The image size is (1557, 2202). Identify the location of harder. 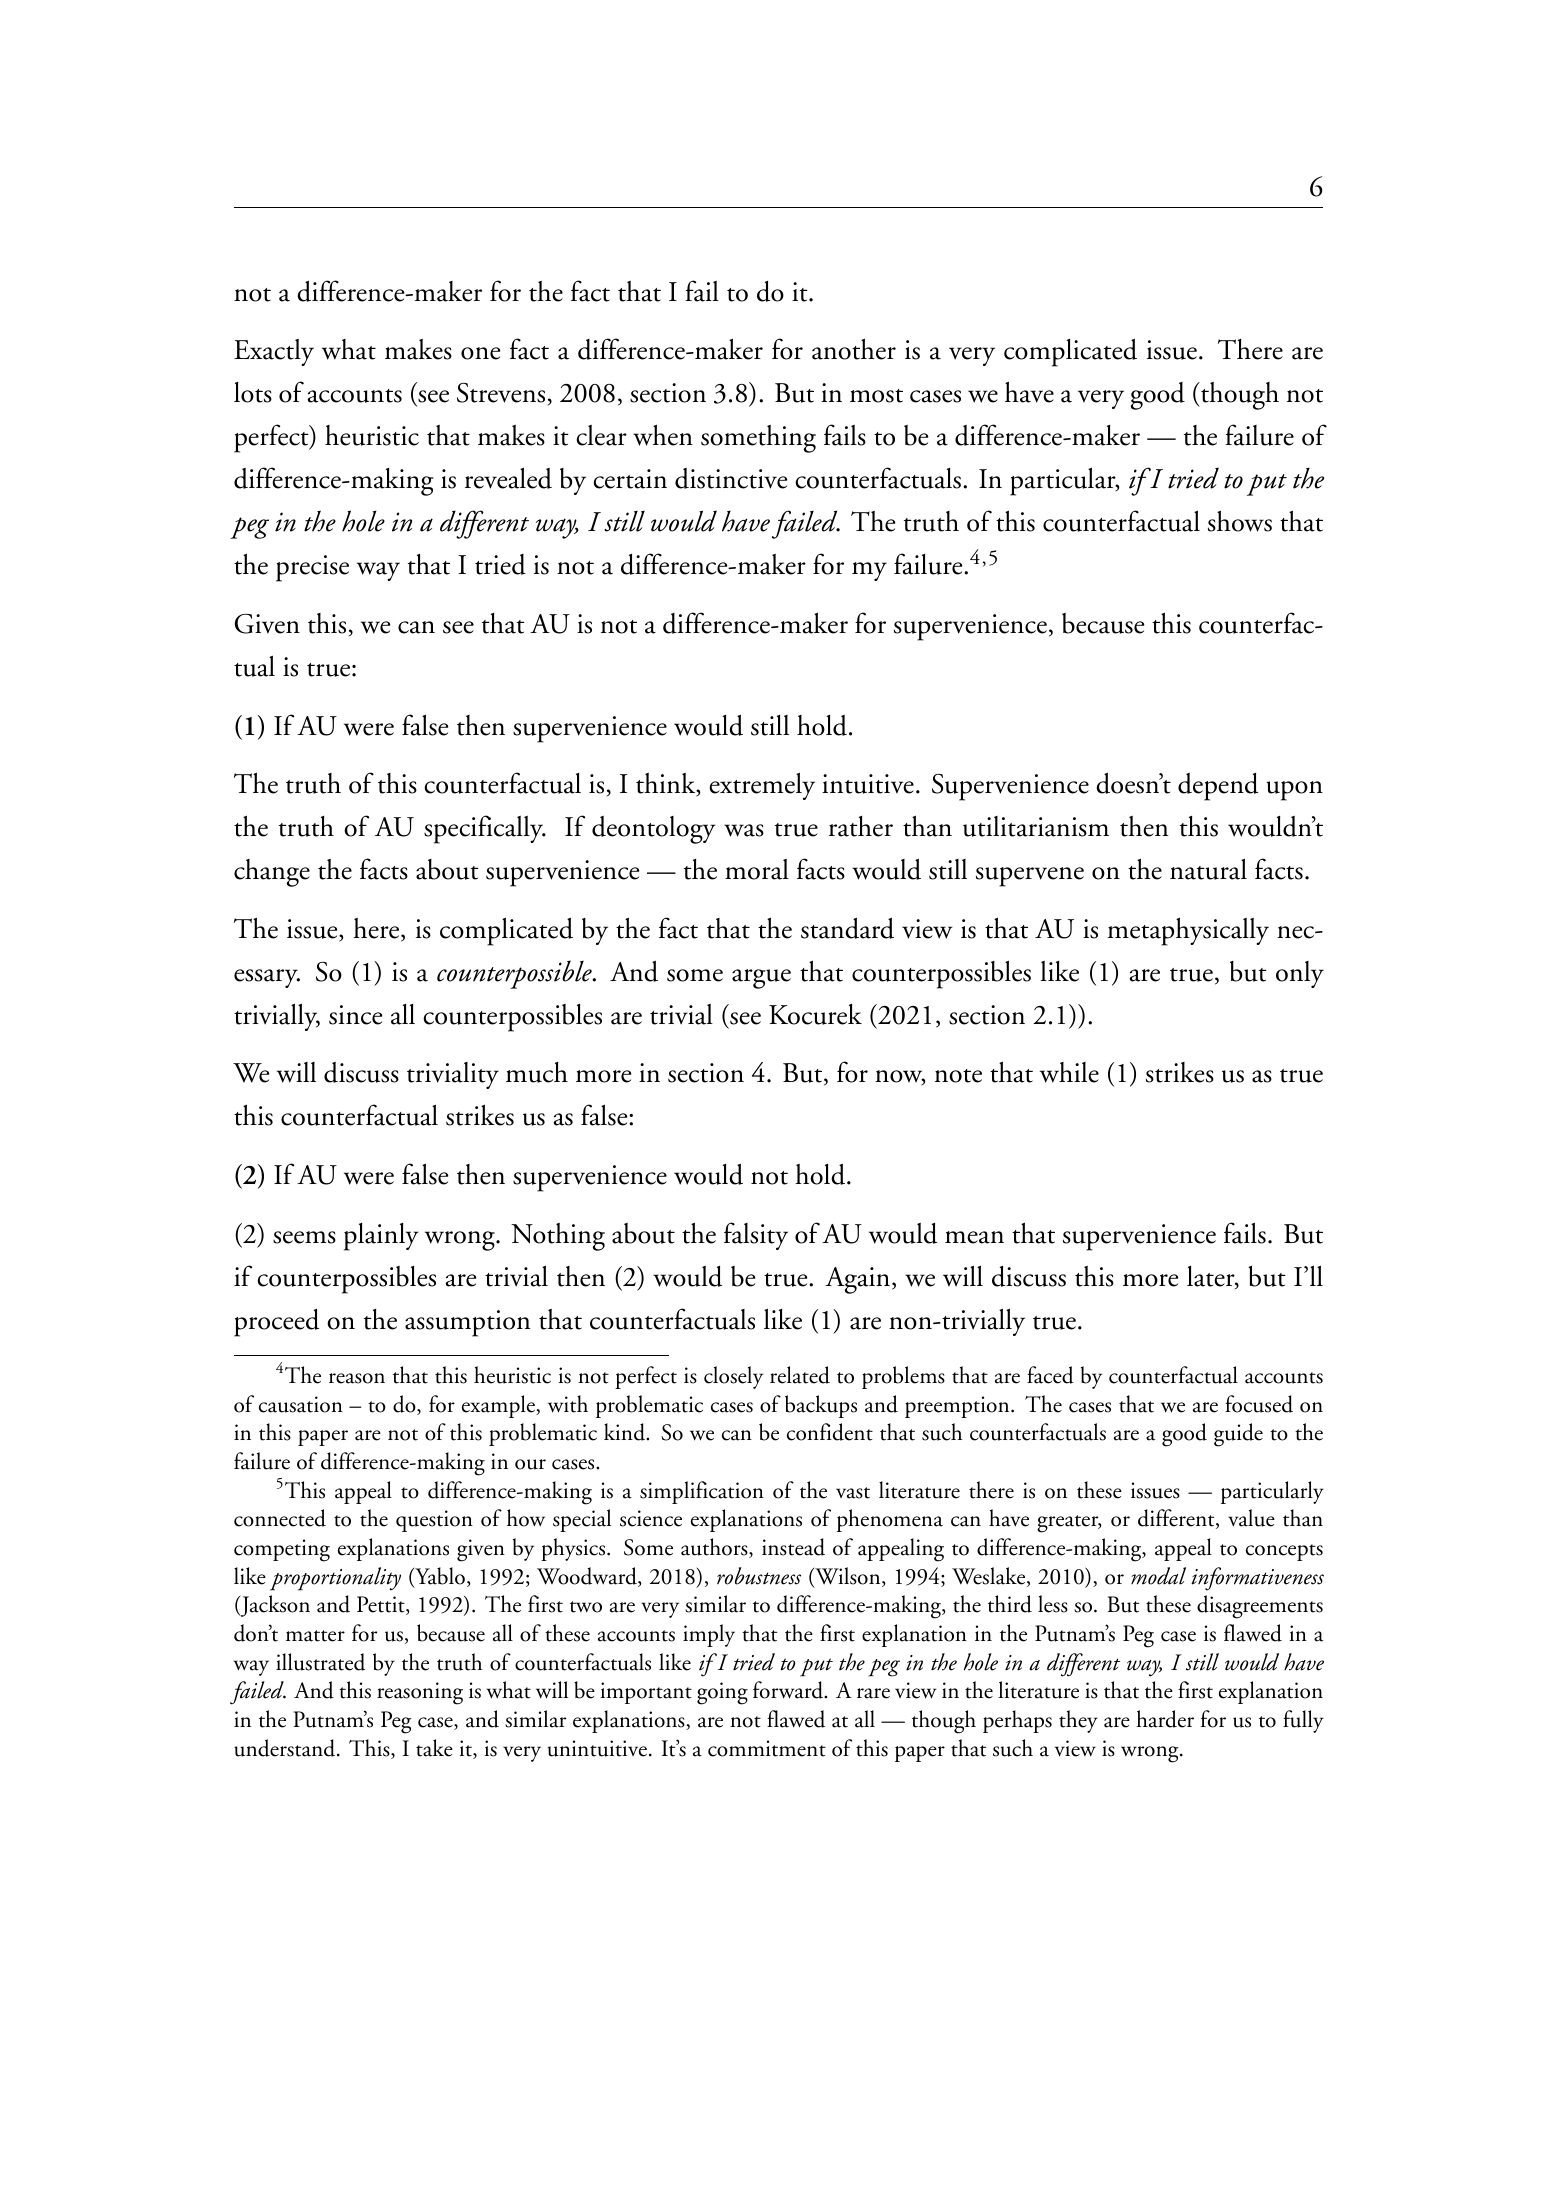
(1165, 1719).
